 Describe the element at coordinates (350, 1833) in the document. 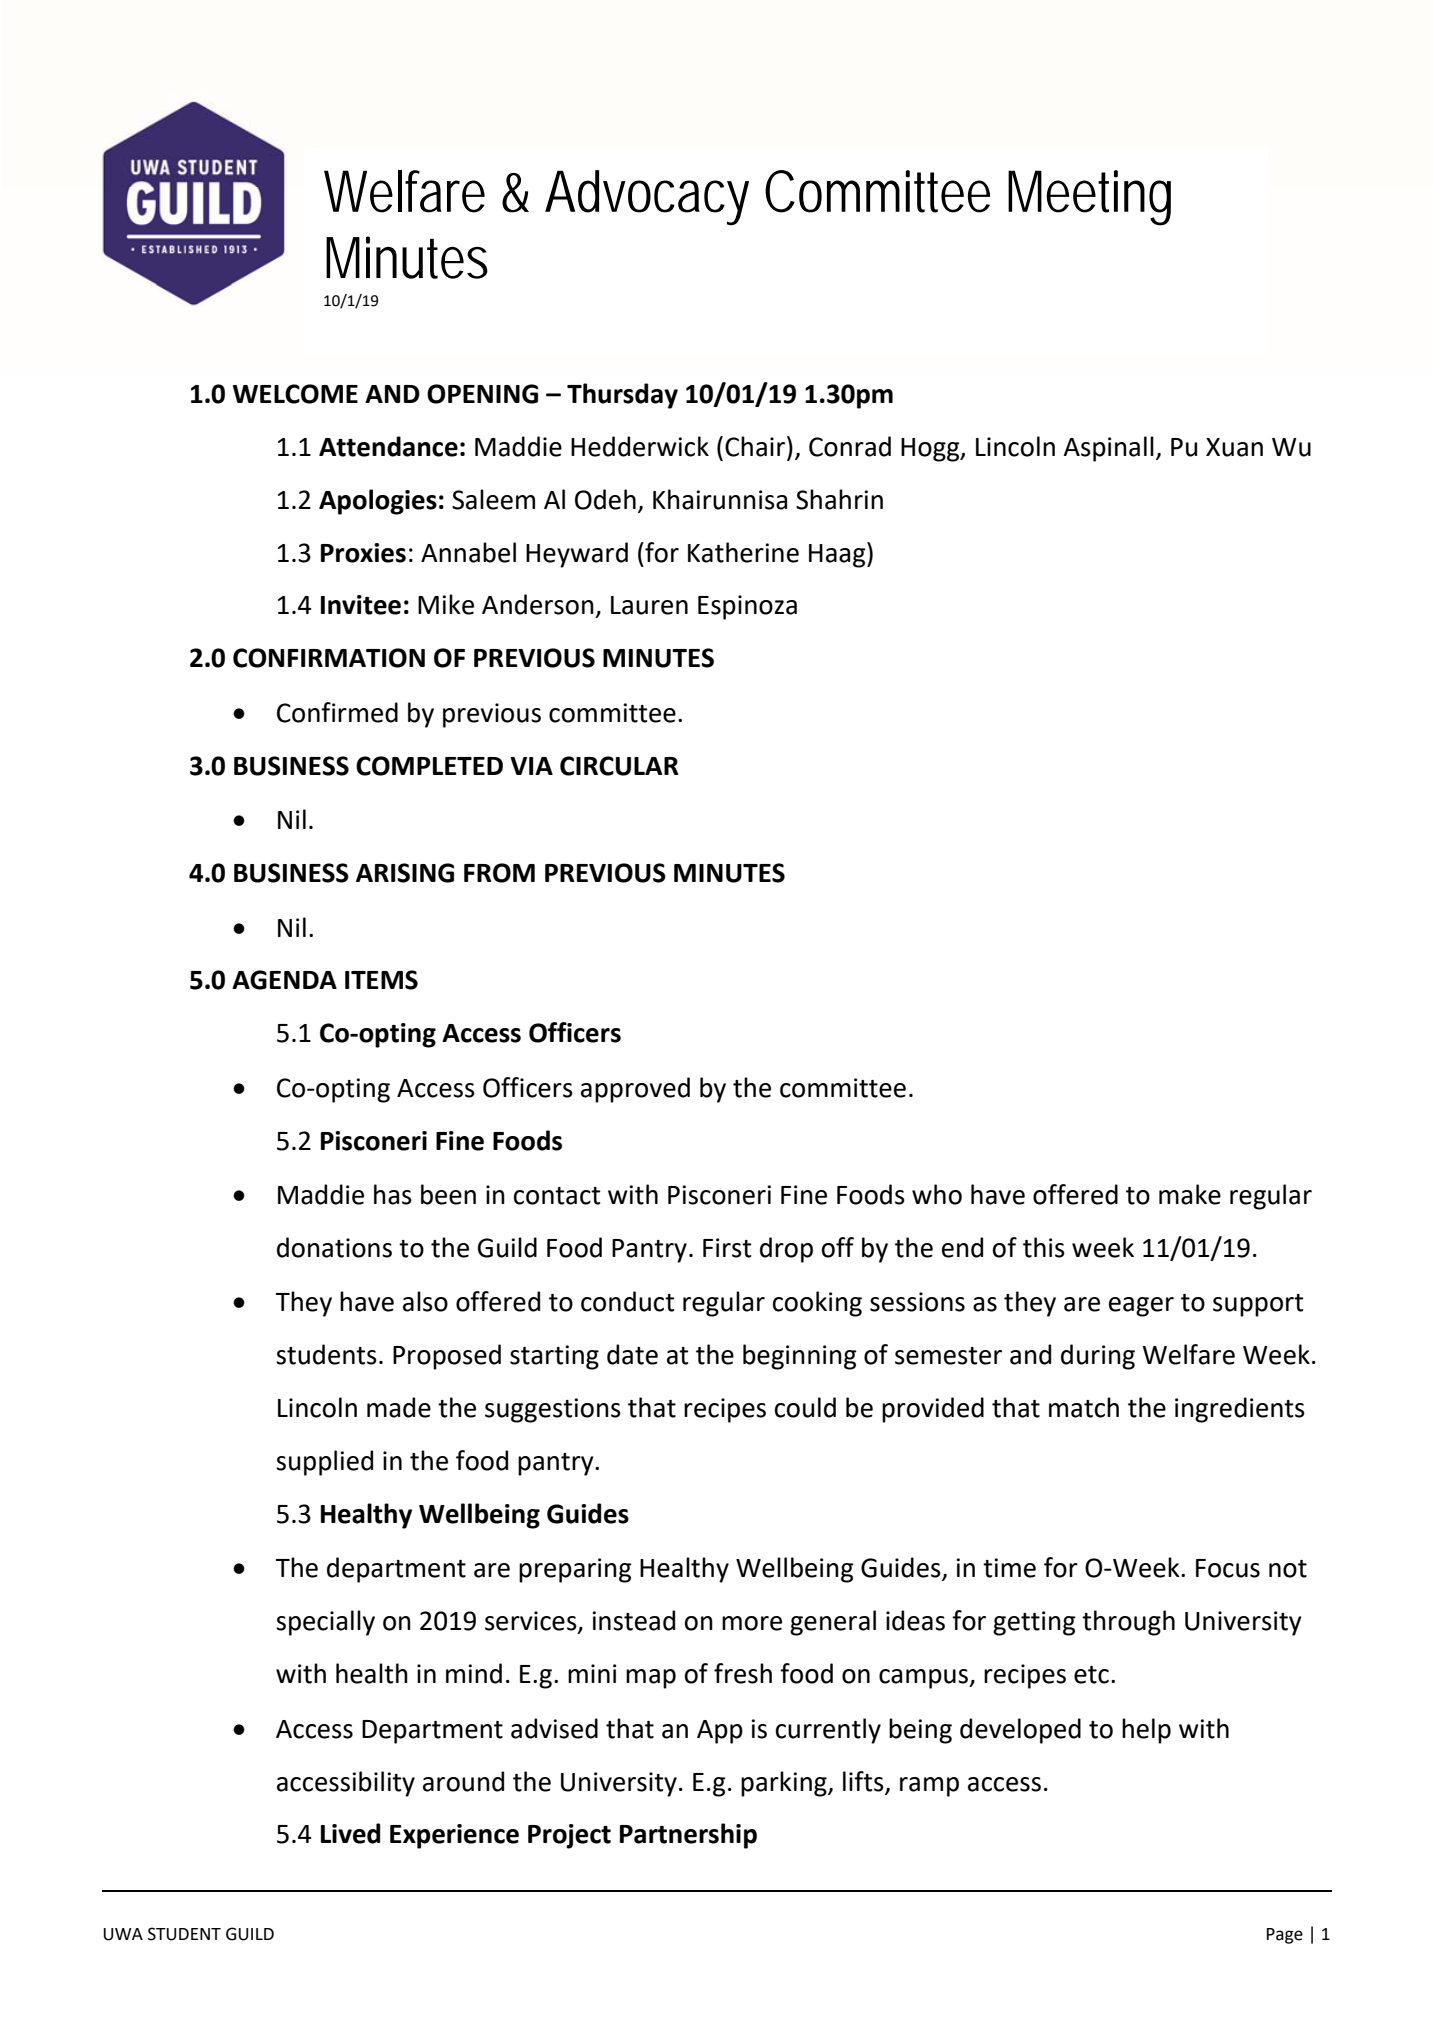

I see `Lived` at that location.
